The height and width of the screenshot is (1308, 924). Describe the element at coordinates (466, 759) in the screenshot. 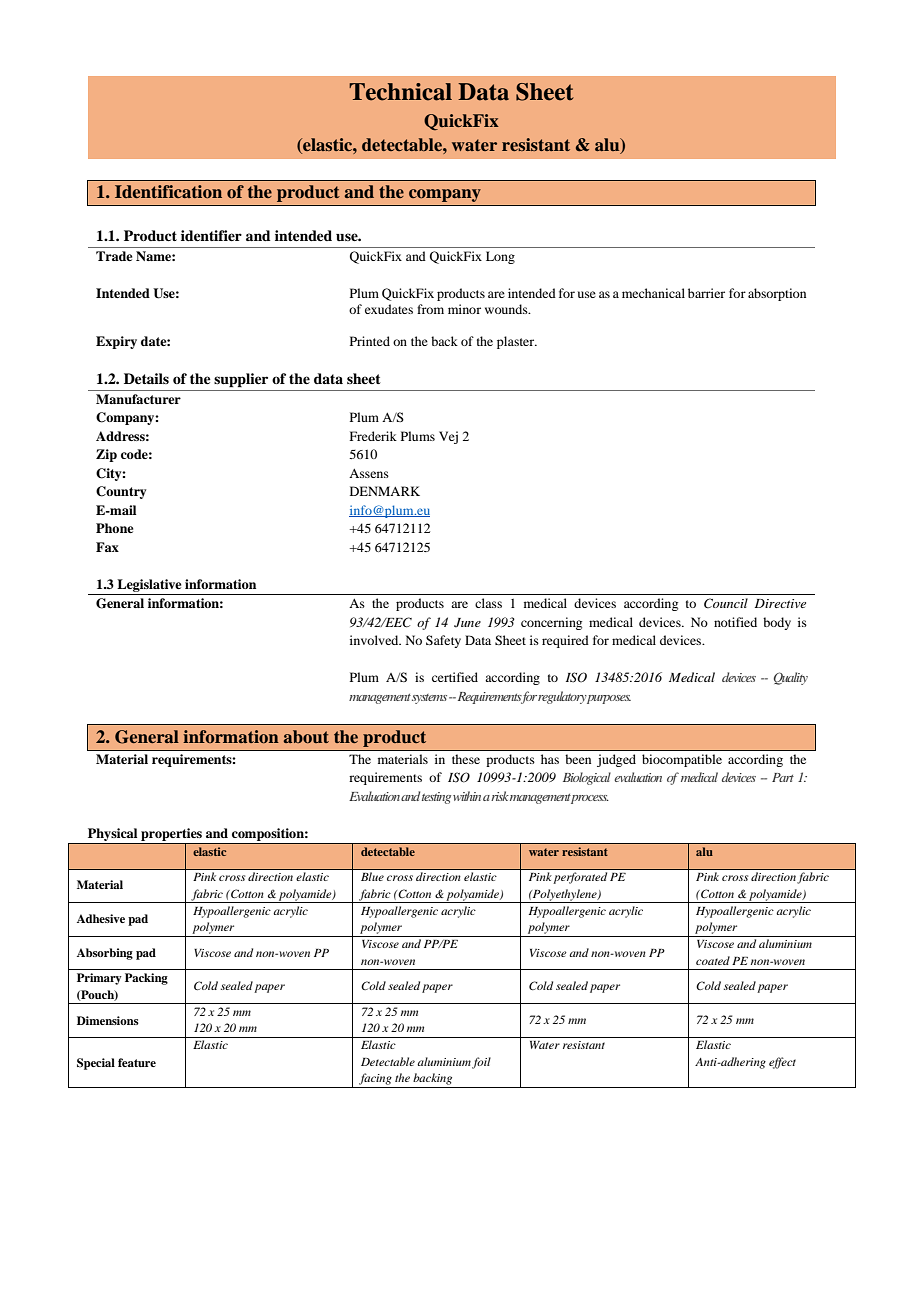

I see `these` at that location.
